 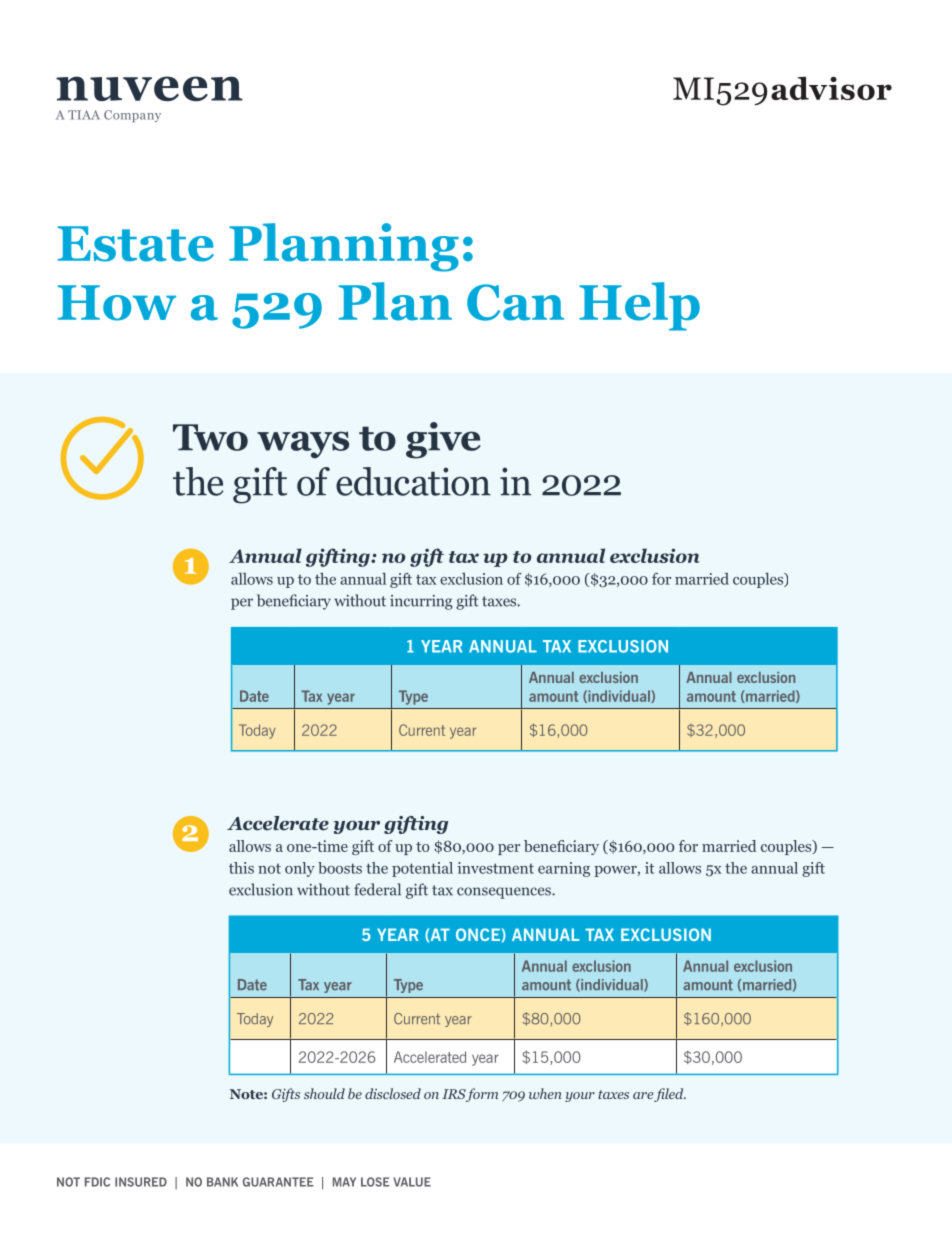 What do you see at coordinates (643, 1095) in the screenshot?
I see `are` at bounding box center [643, 1095].
